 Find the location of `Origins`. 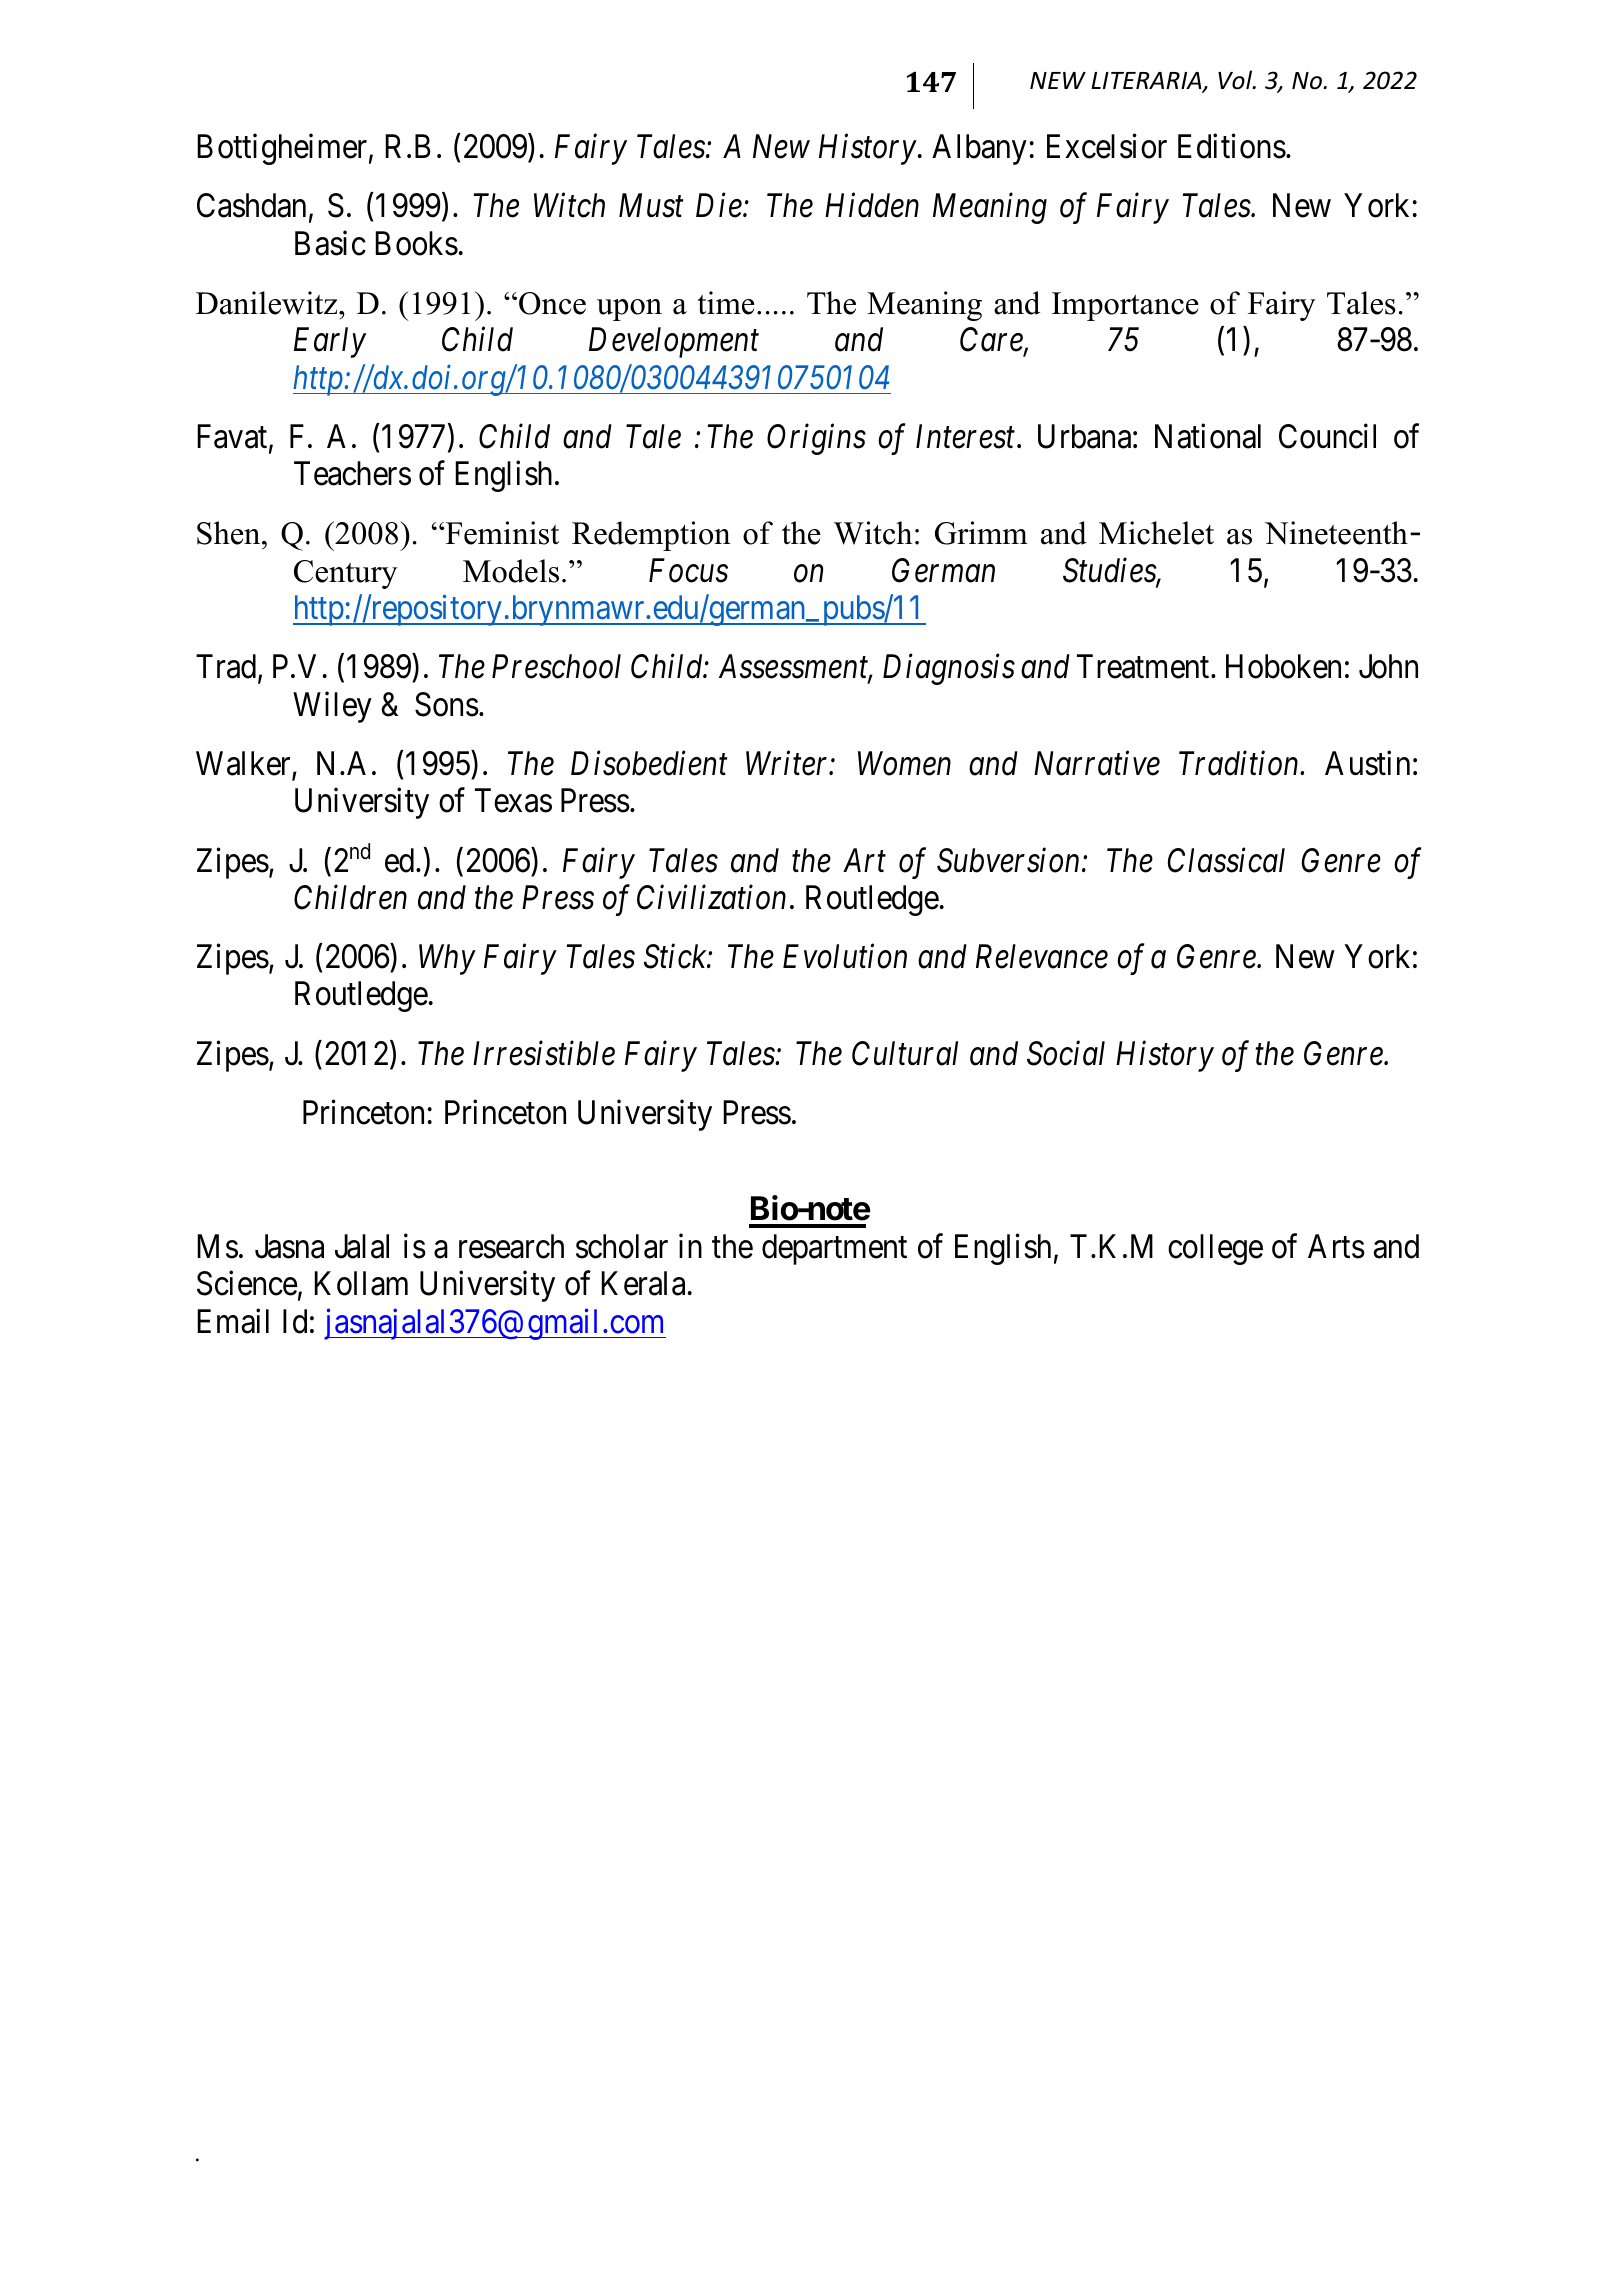

Origins is located at coordinates (816, 439).
